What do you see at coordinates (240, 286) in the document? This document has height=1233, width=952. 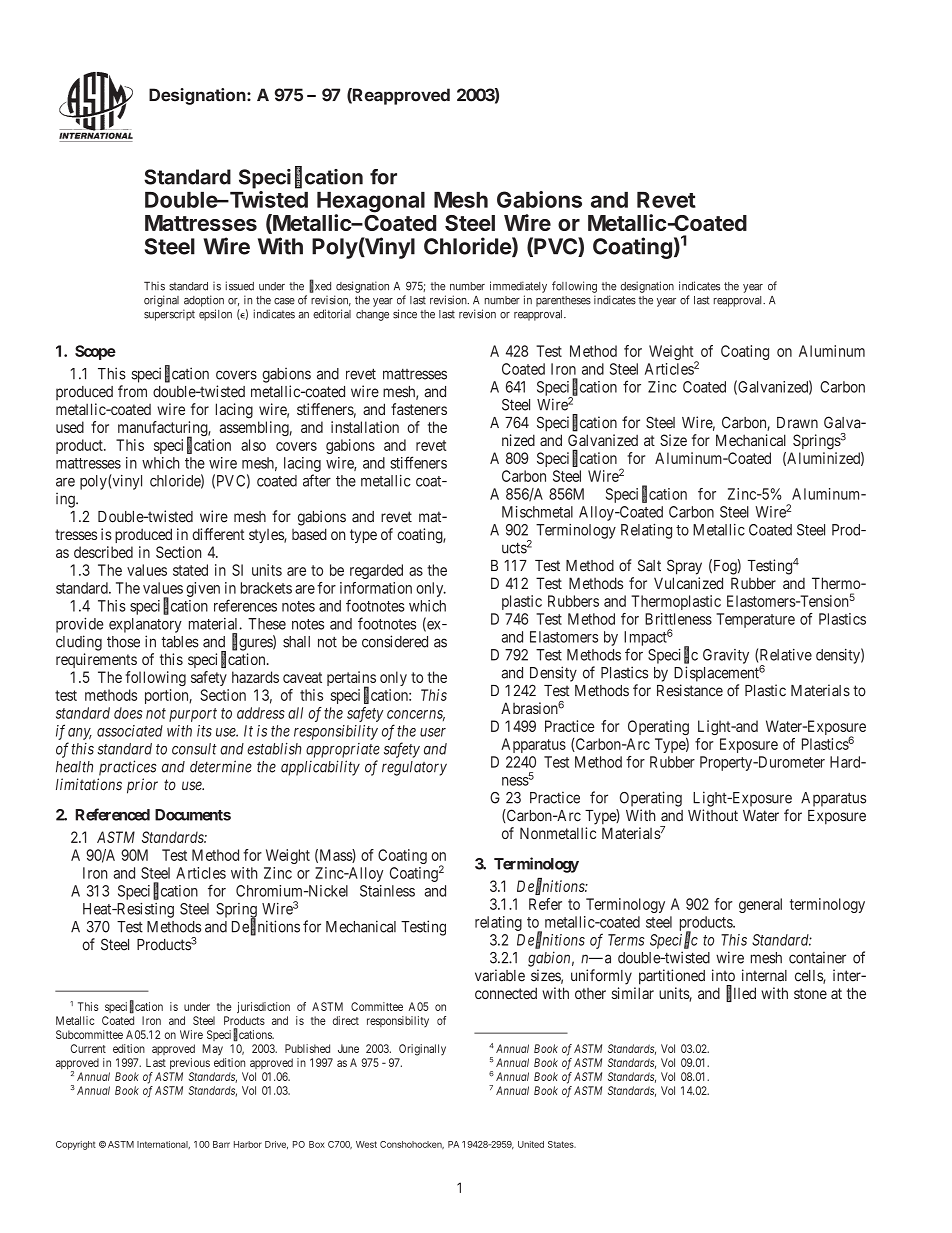 I see `issued` at bounding box center [240, 286].
